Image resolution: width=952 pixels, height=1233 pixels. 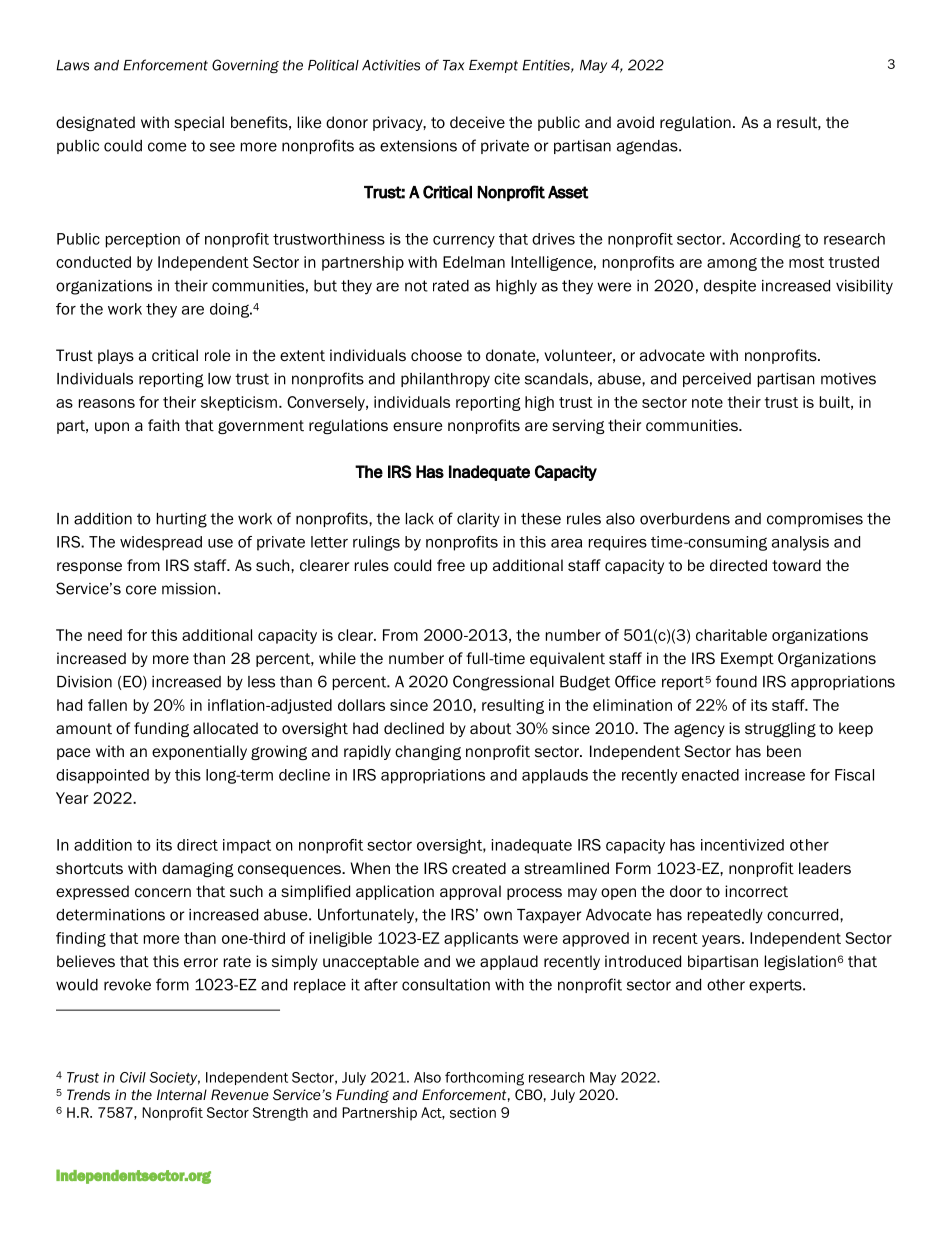 What do you see at coordinates (175, 1078) in the image?
I see `Society` at bounding box center [175, 1078].
